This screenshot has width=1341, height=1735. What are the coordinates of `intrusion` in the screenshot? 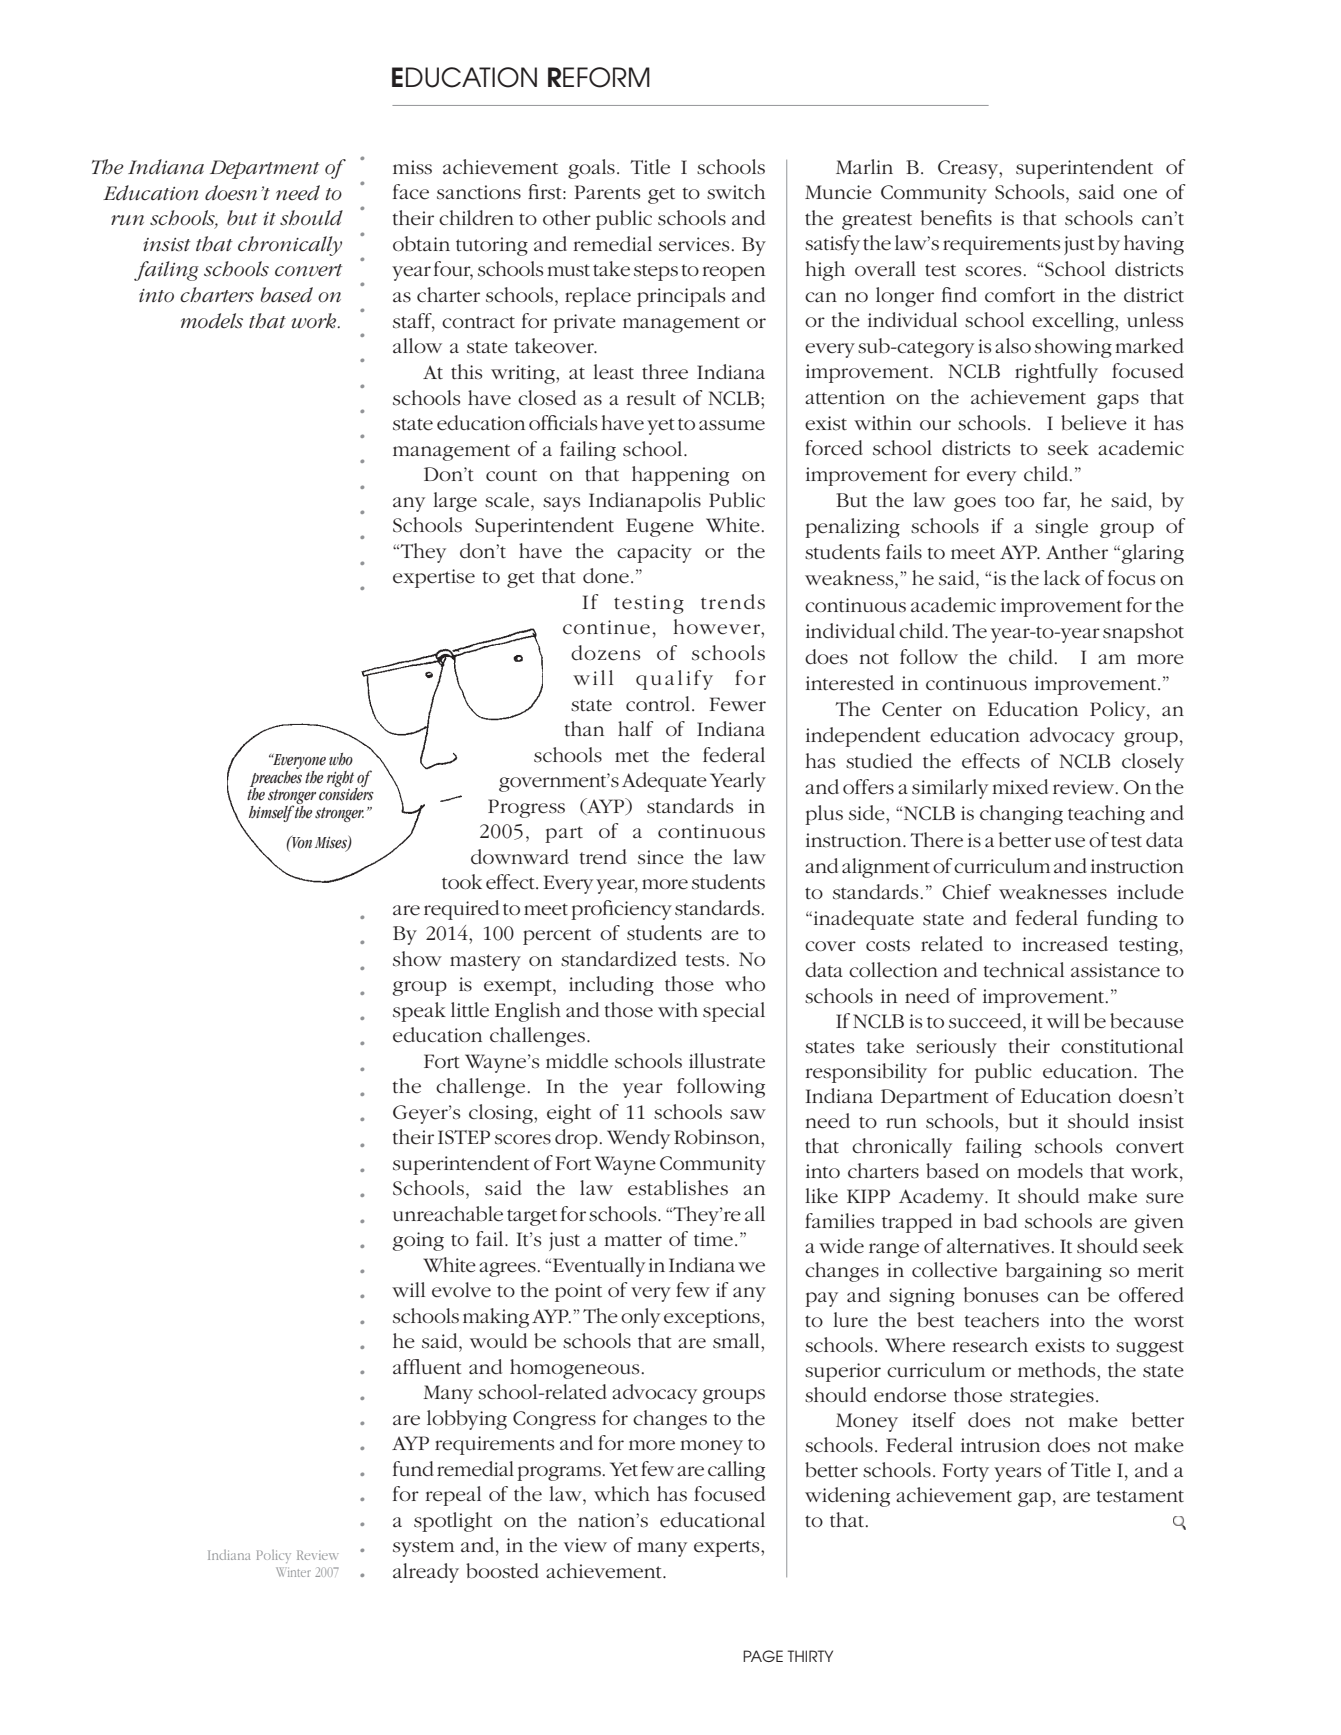 It's located at (1000, 1445).
